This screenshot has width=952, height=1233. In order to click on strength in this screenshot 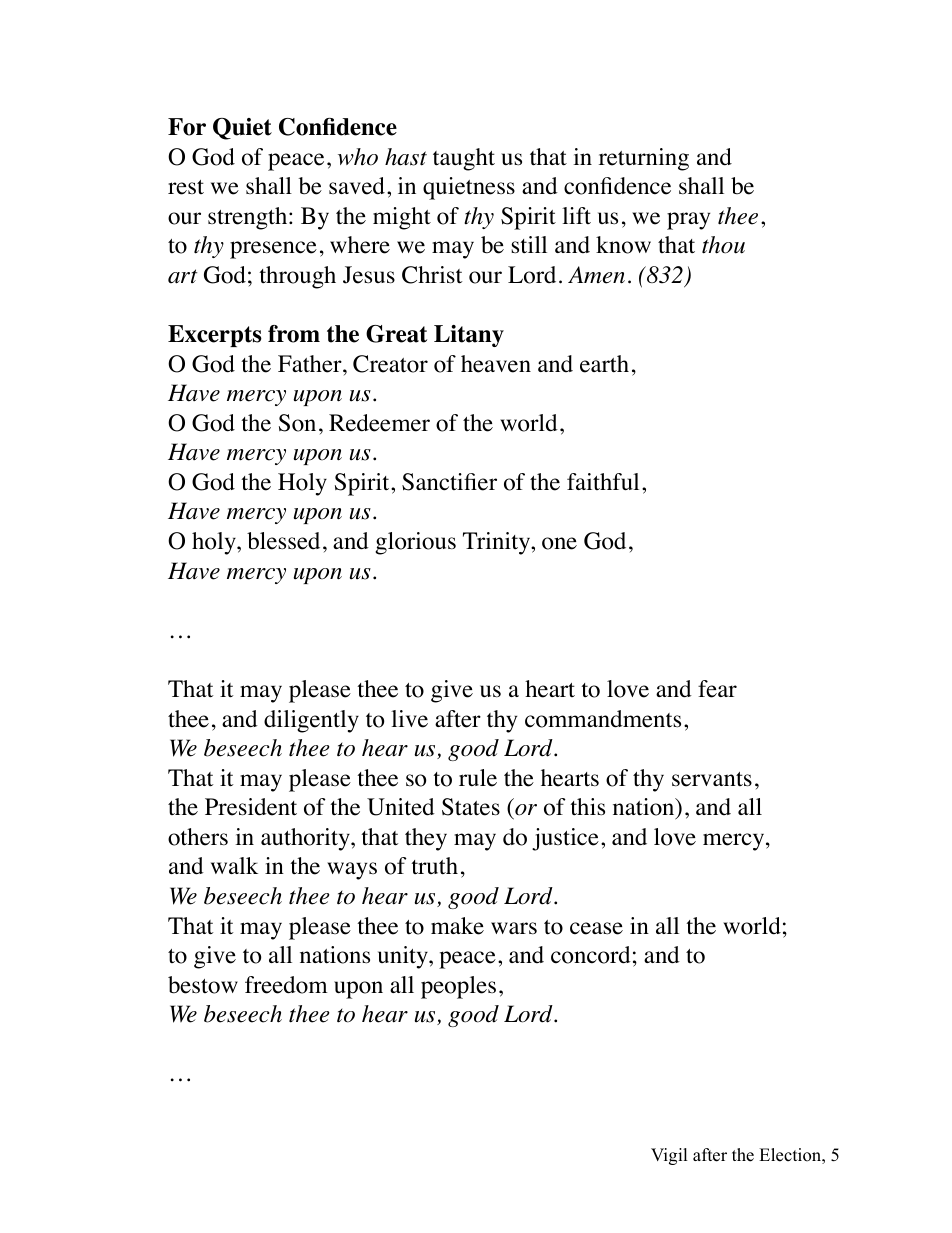, I will do `click(249, 218)`.
